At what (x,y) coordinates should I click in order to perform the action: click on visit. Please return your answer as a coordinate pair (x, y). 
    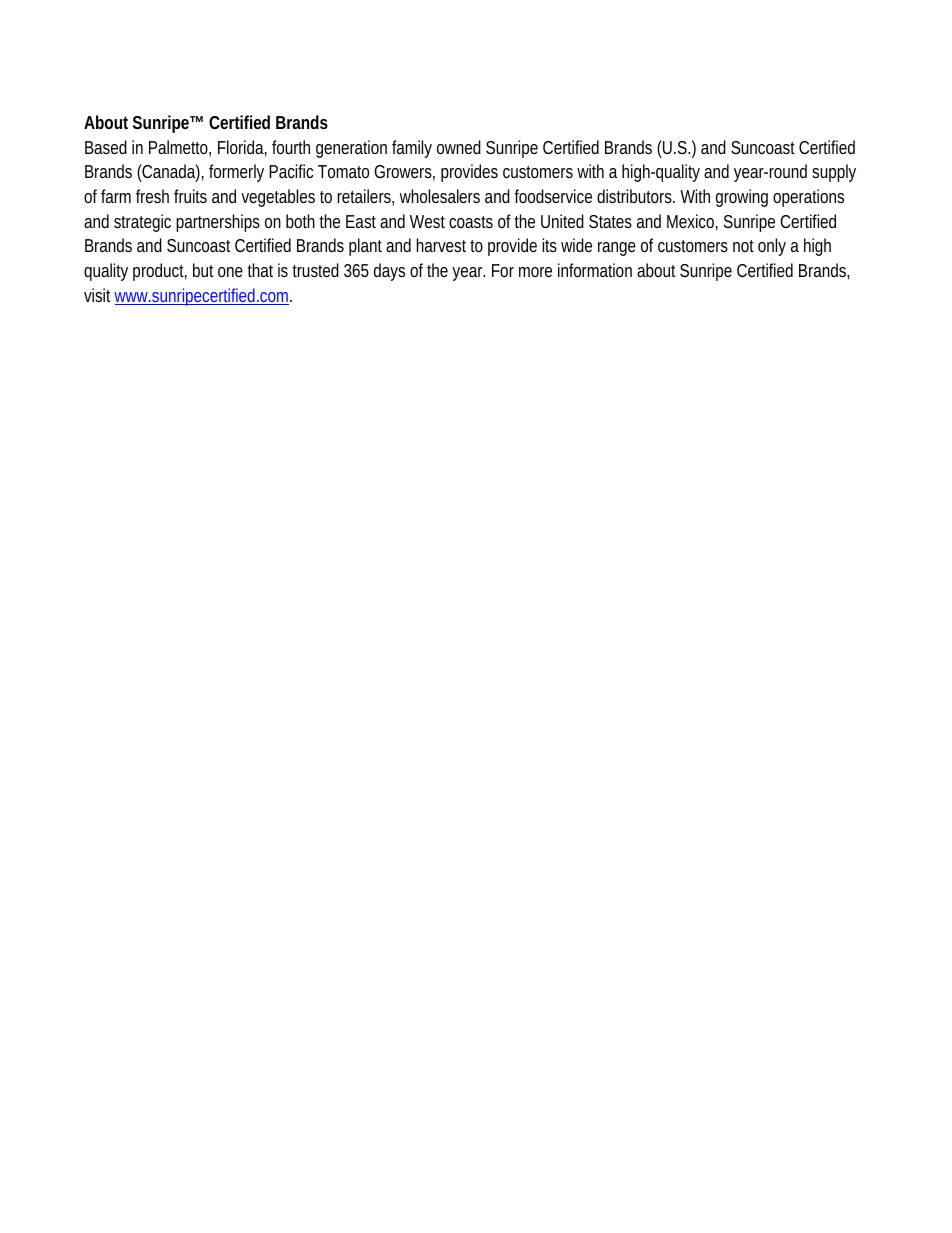
    Looking at the image, I should click on (99, 295).
